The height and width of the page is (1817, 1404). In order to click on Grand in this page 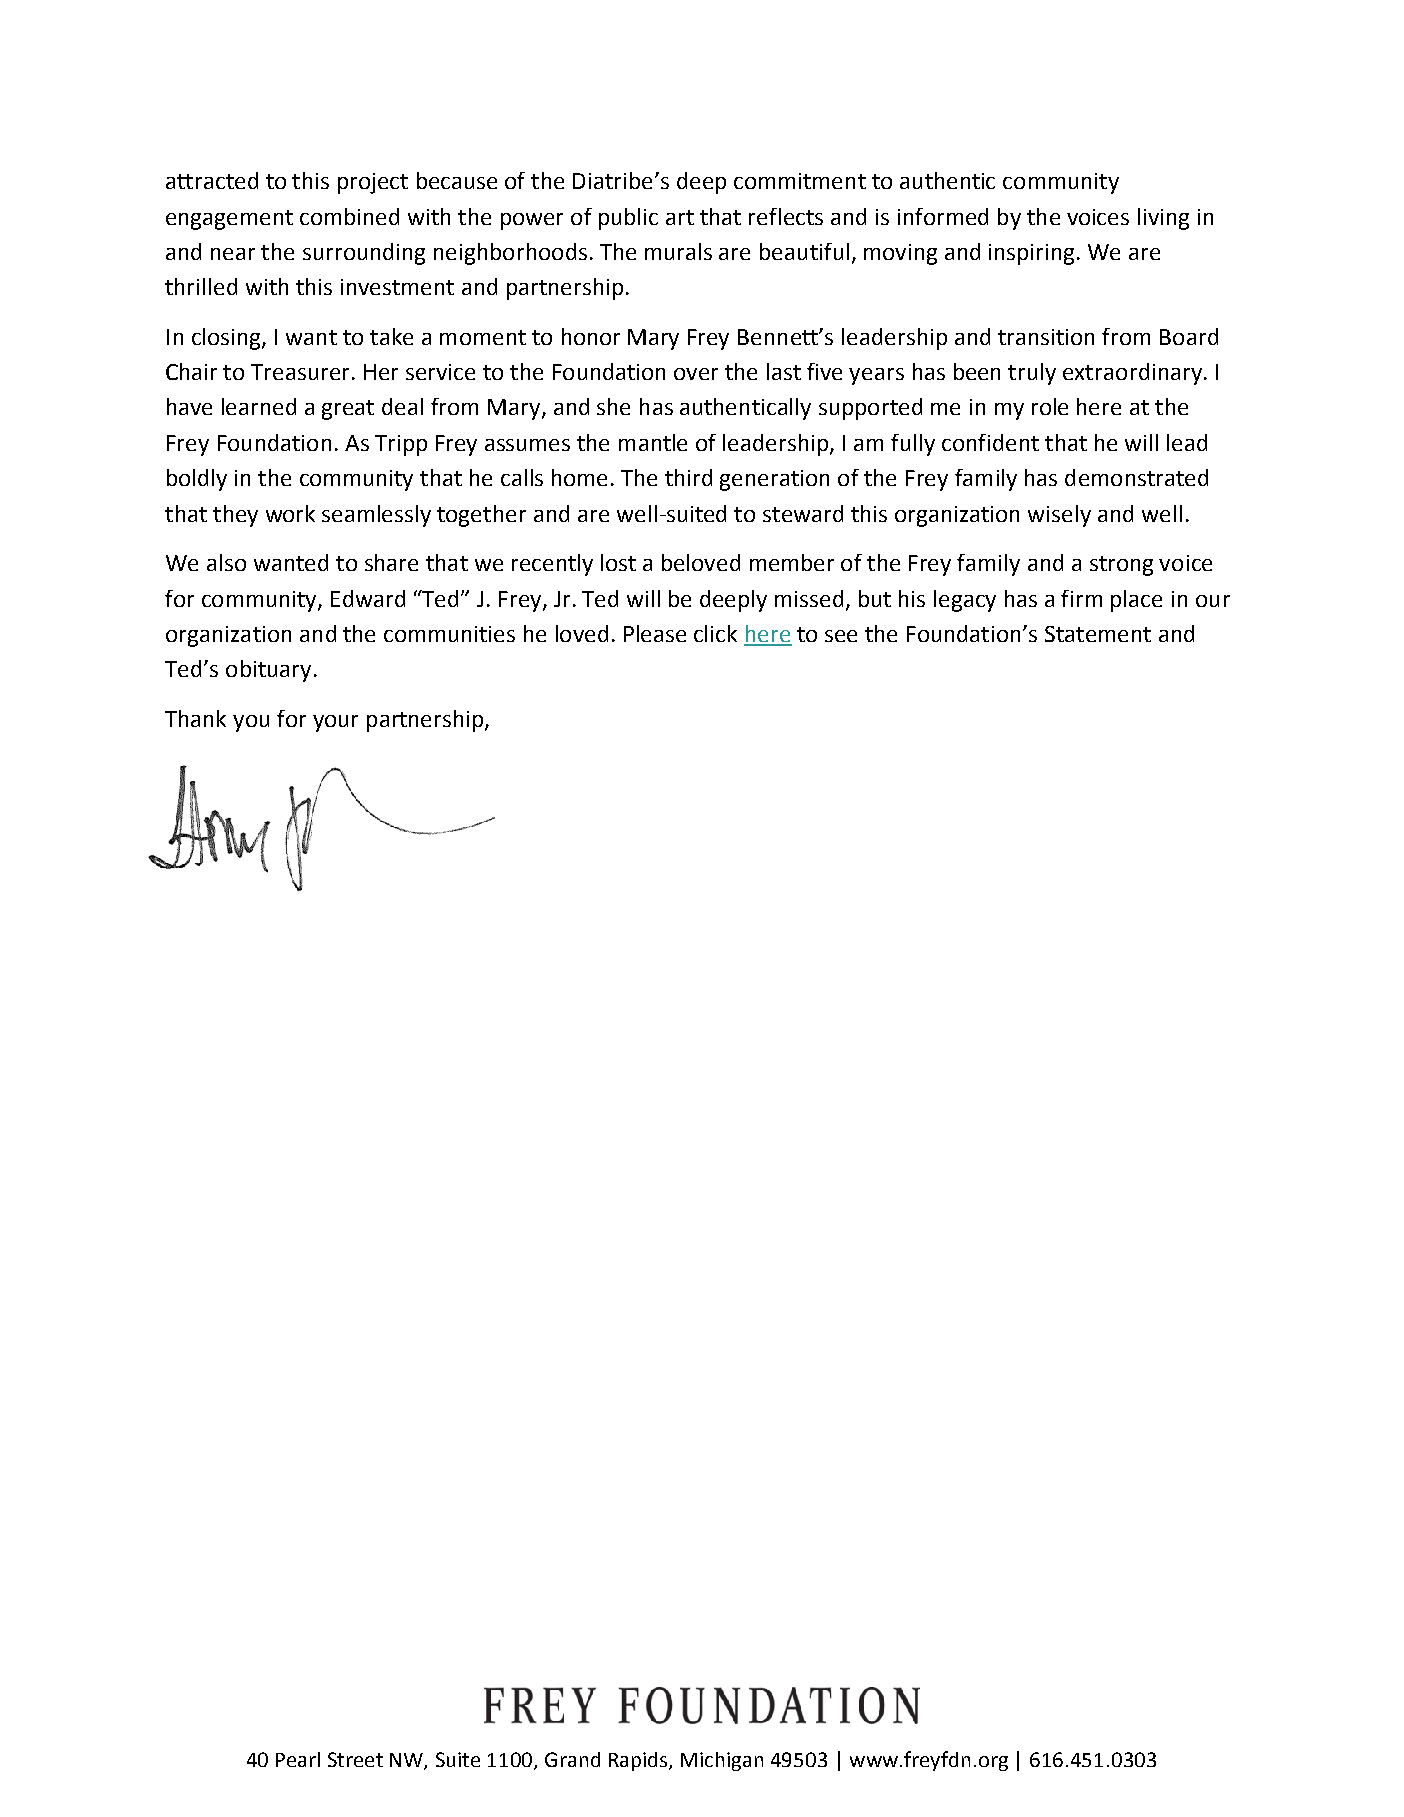, I will do `click(572, 1759)`.
